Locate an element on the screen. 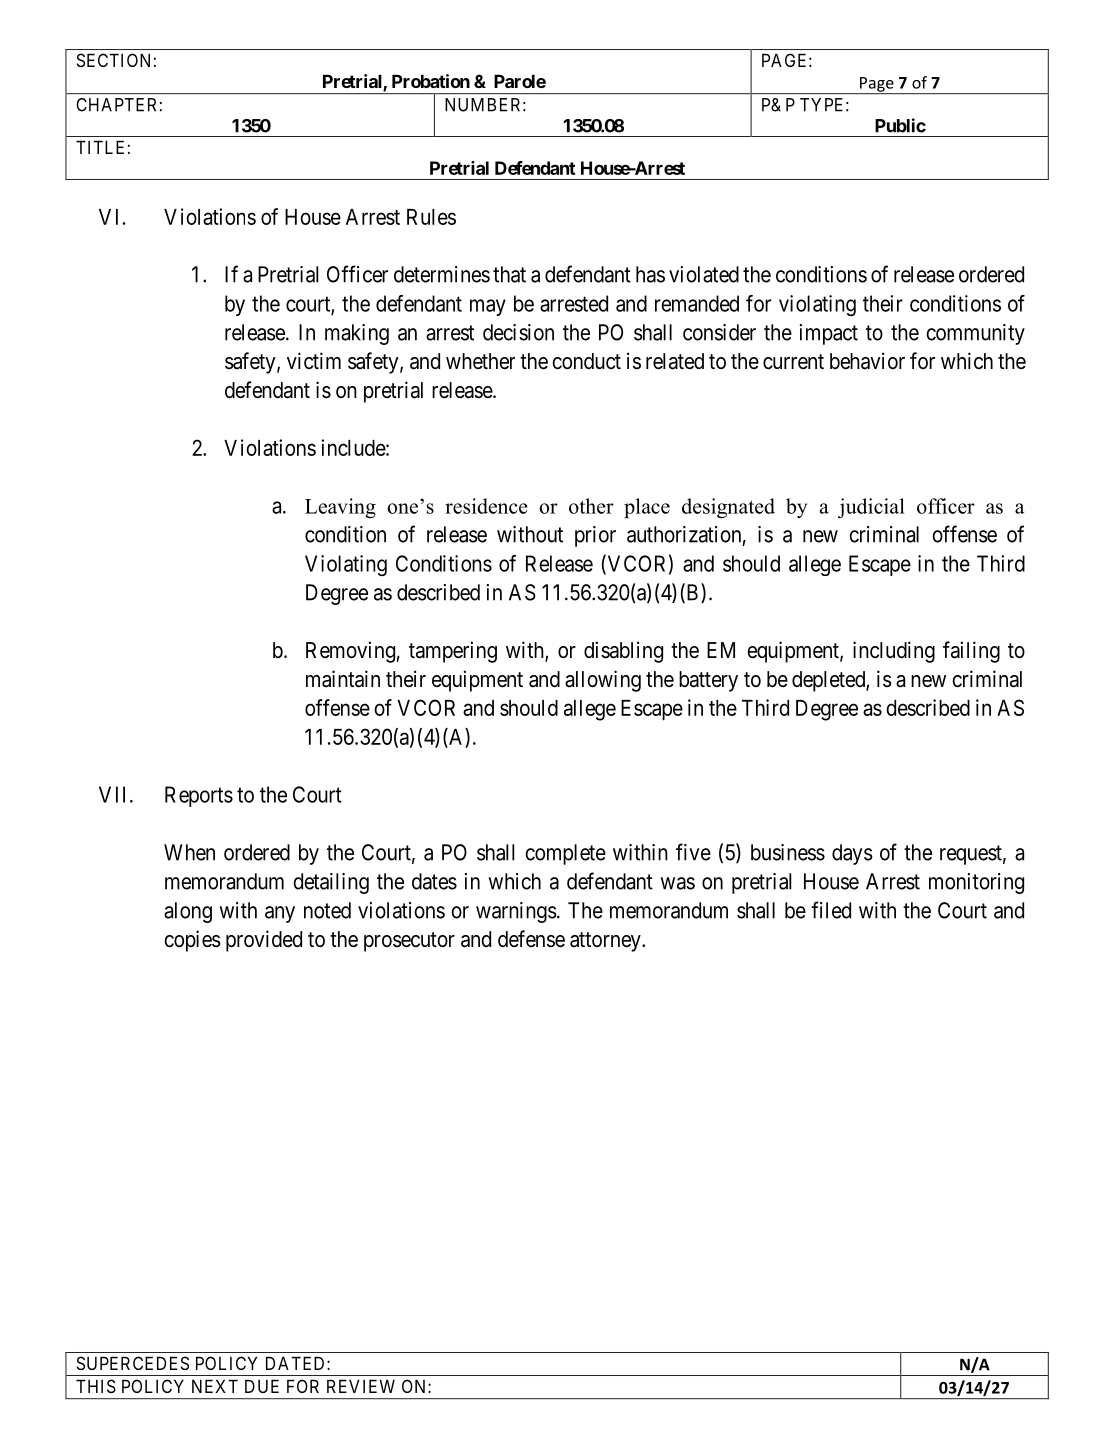 The height and width of the screenshot is (1442, 1114). including is located at coordinates (894, 652).
